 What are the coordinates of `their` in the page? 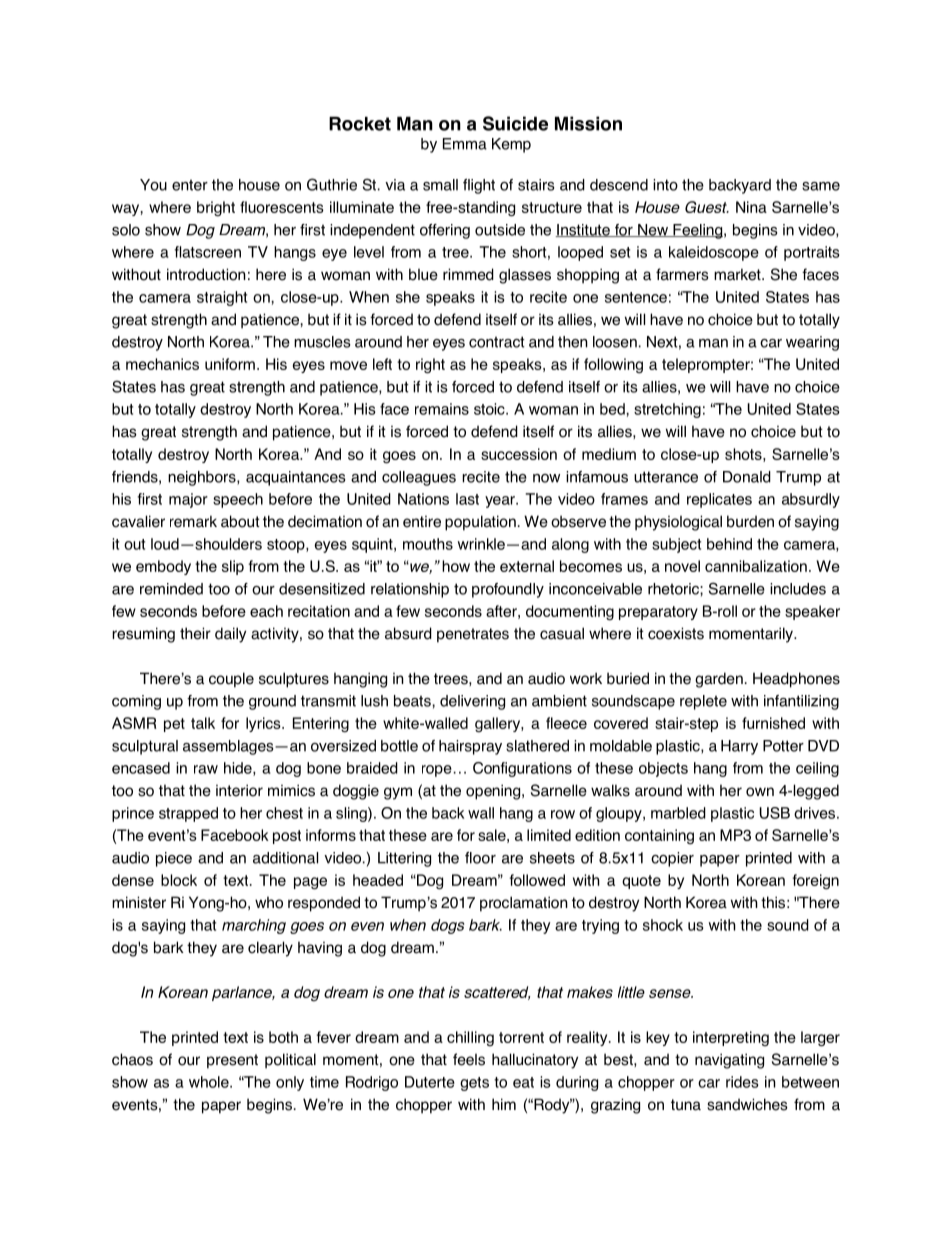 It's located at (195, 633).
